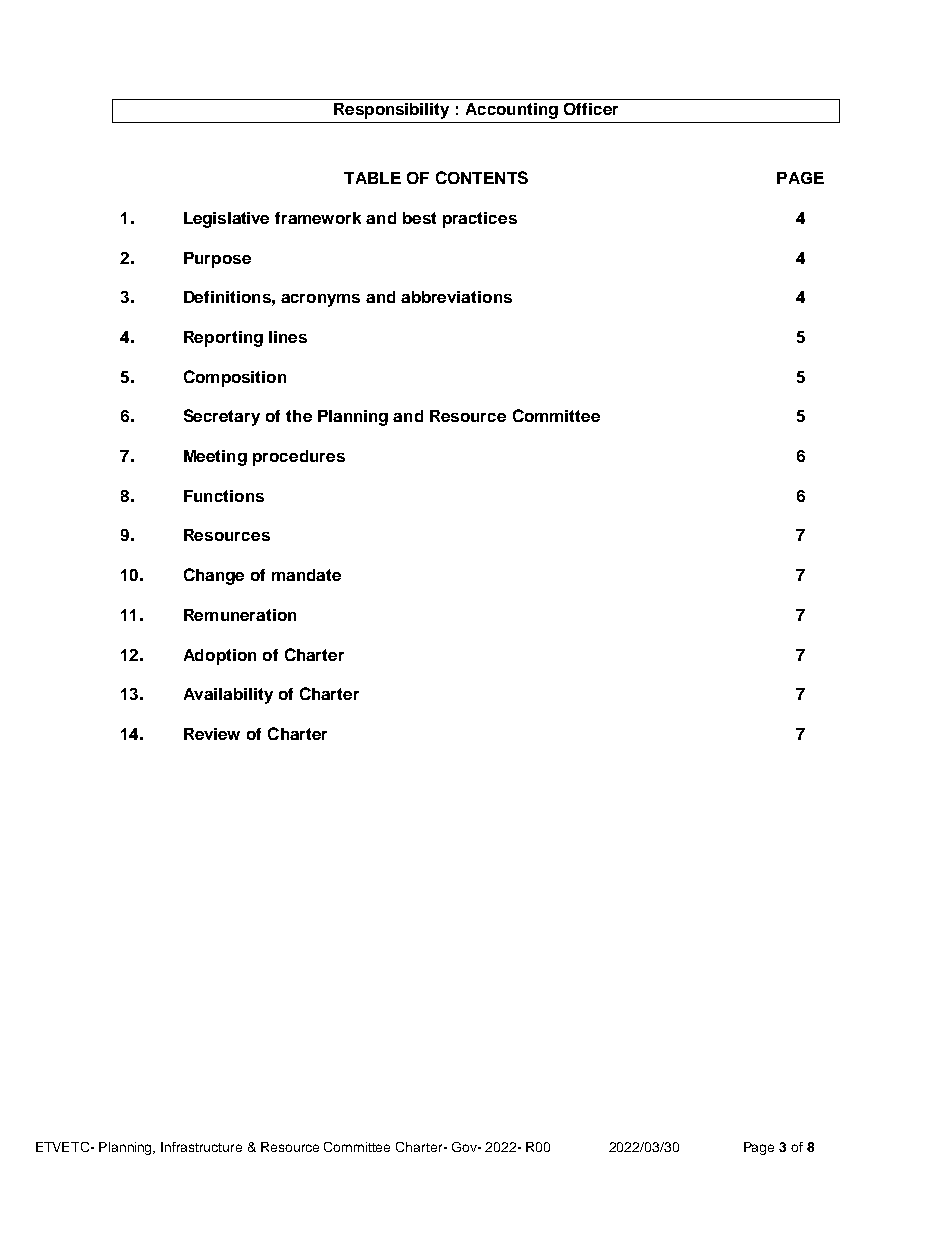  I want to click on Infrastructure, so click(201, 1147).
